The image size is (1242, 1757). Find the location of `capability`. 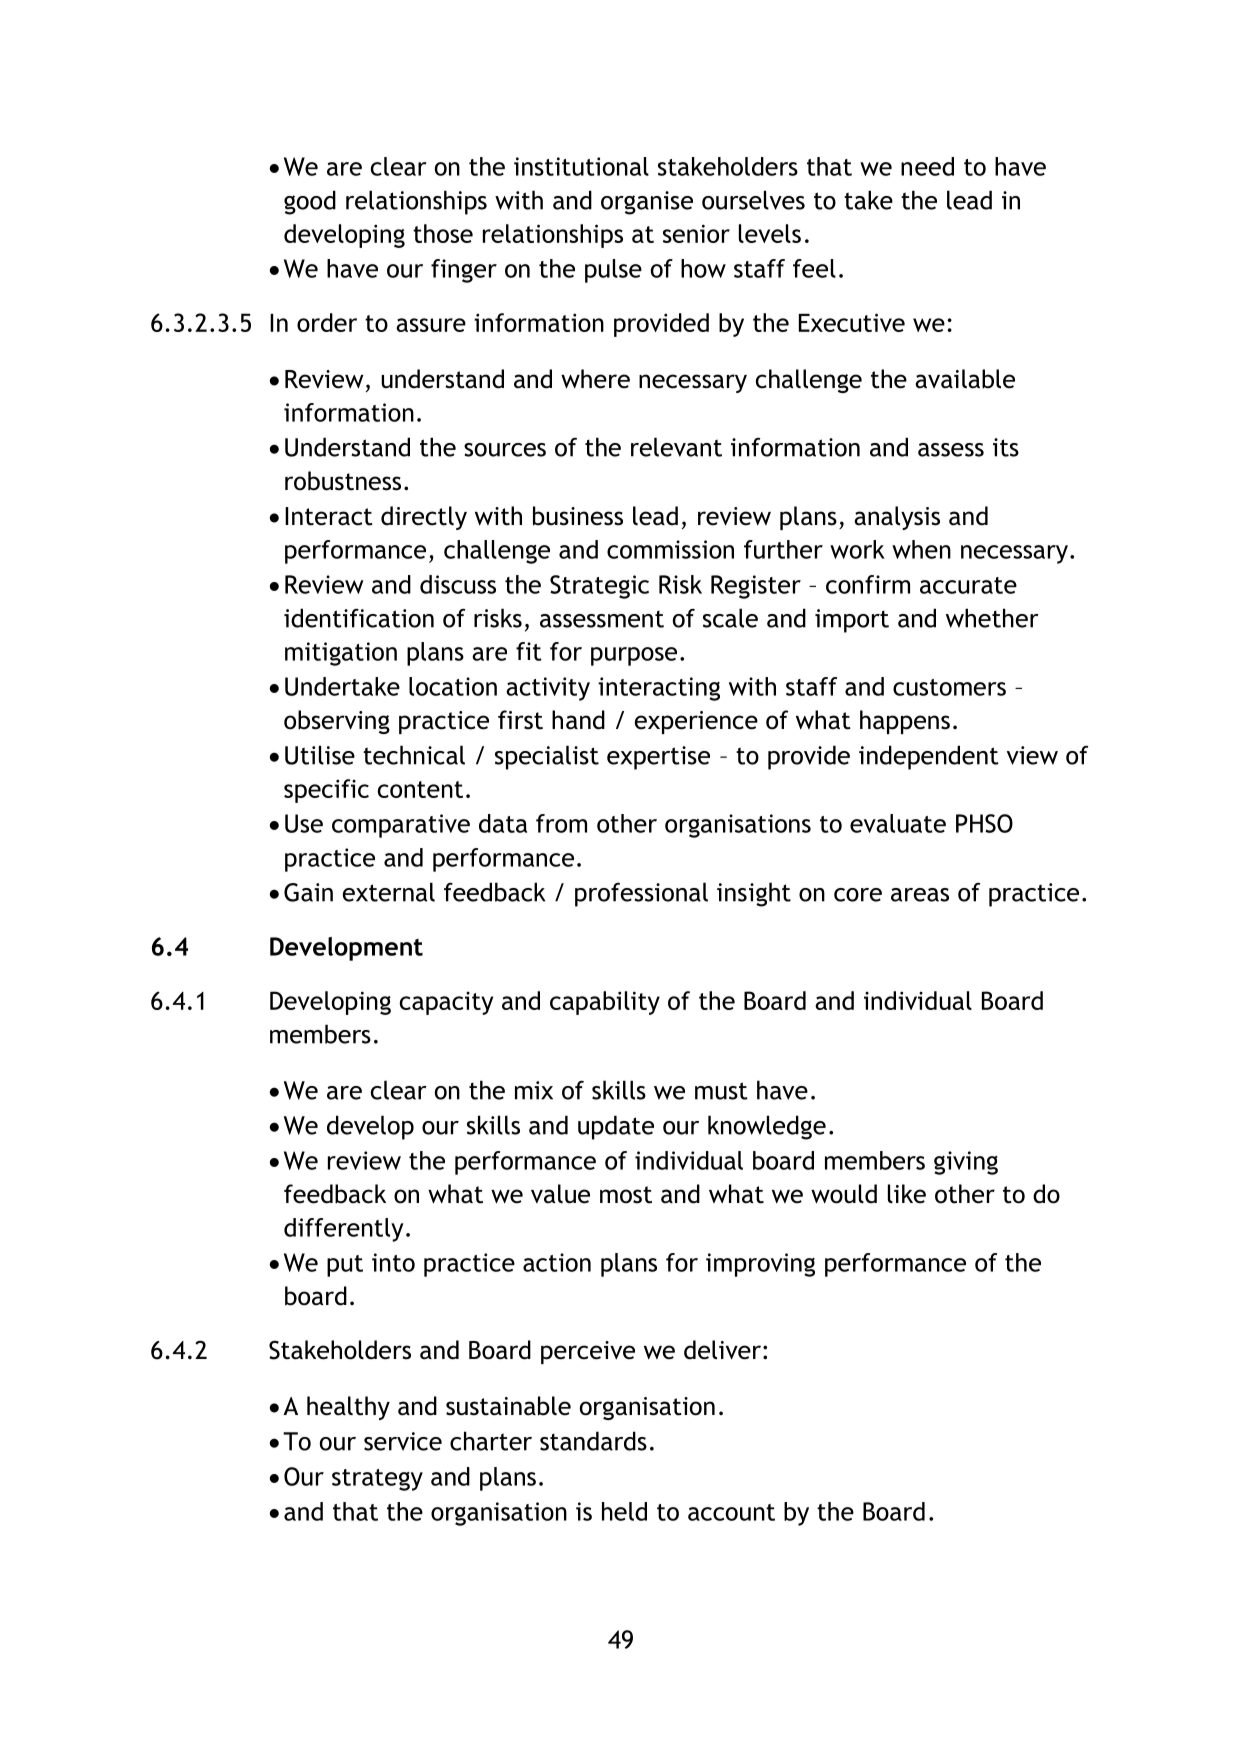

capability is located at coordinates (605, 1003).
